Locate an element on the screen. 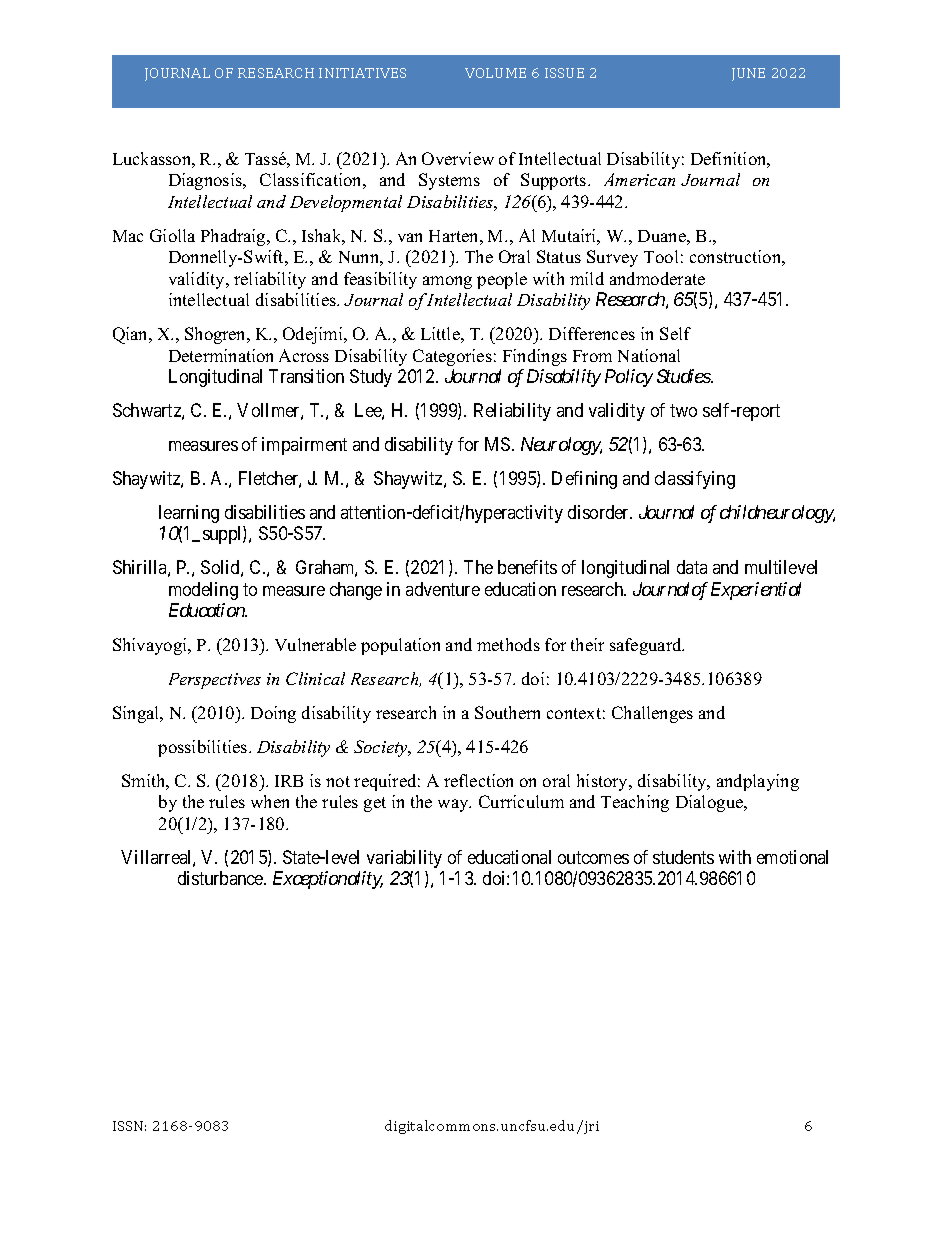 This screenshot has width=952, height=1233. JUNE is located at coordinates (748, 74).
